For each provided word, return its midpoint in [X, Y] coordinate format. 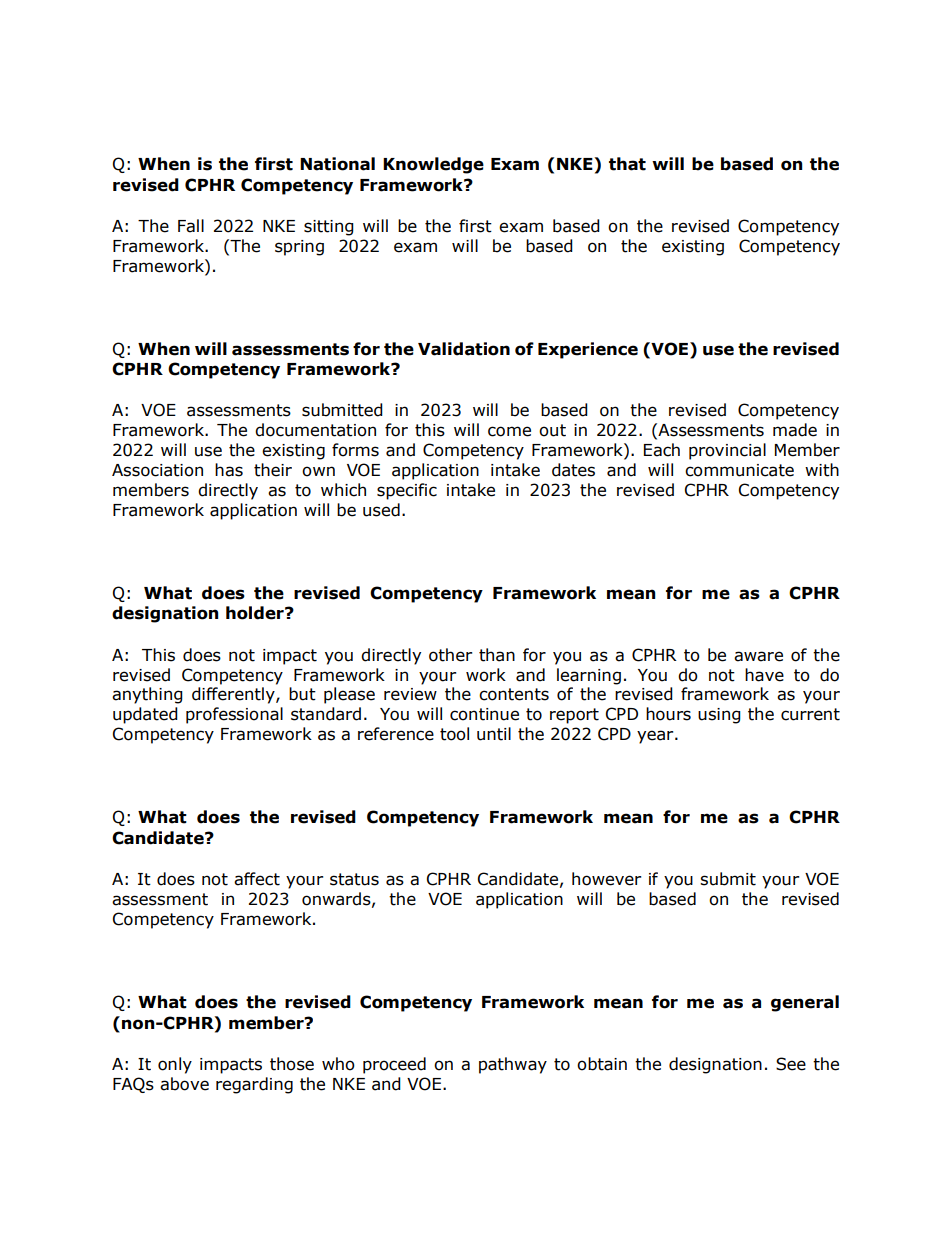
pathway [513, 1065]
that [627, 164]
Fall [191, 226]
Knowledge [433, 165]
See [791, 1064]
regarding [254, 1085]
